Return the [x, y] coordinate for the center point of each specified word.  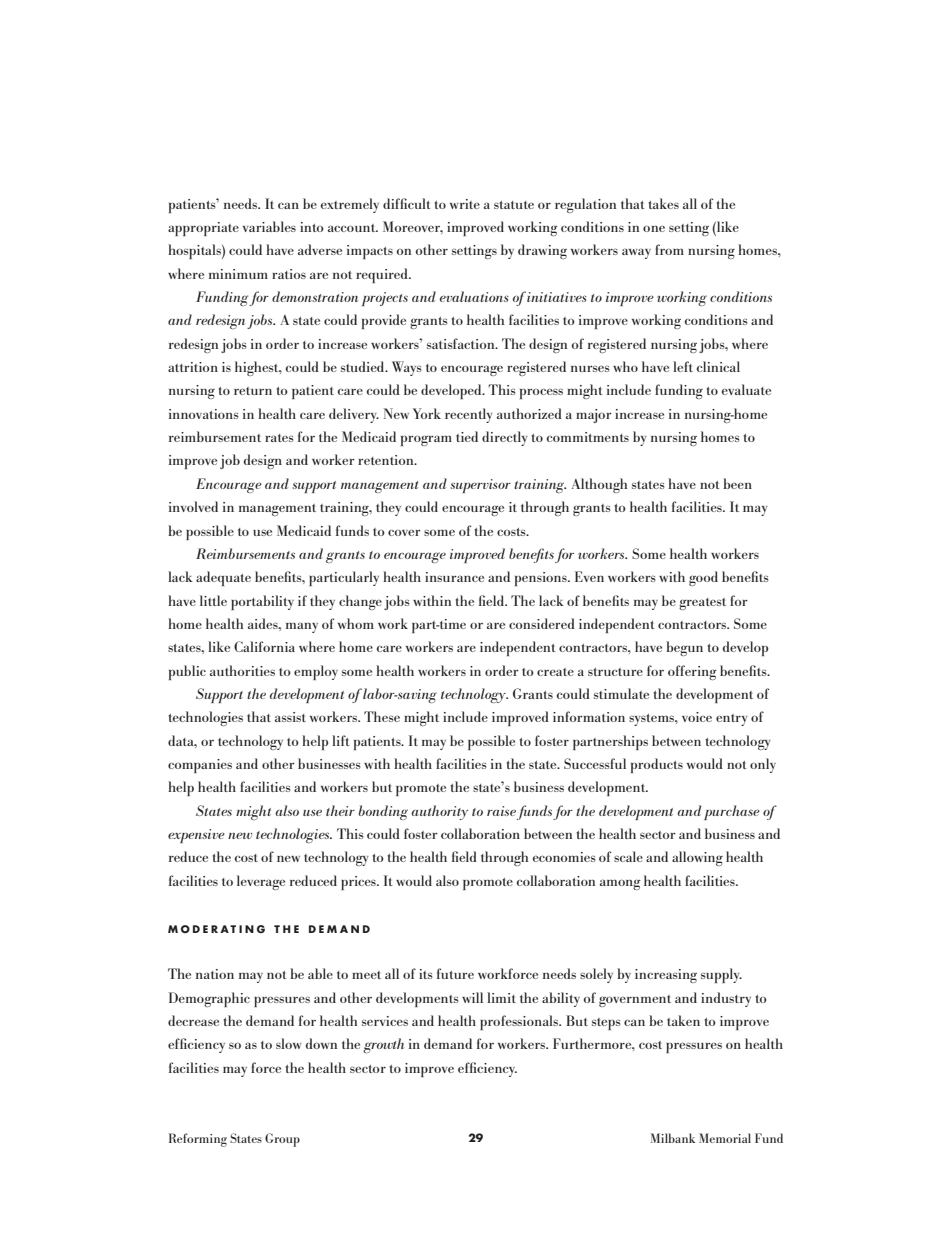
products [657, 765]
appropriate [203, 229]
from [669, 249]
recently [469, 415]
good [703, 578]
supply [721, 975]
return [253, 391]
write [465, 204]
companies [200, 766]
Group [282, 1140]
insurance [454, 577]
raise [501, 811]
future [455, 973]
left [683, 366]
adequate [223, 578]
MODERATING [216, 929]
